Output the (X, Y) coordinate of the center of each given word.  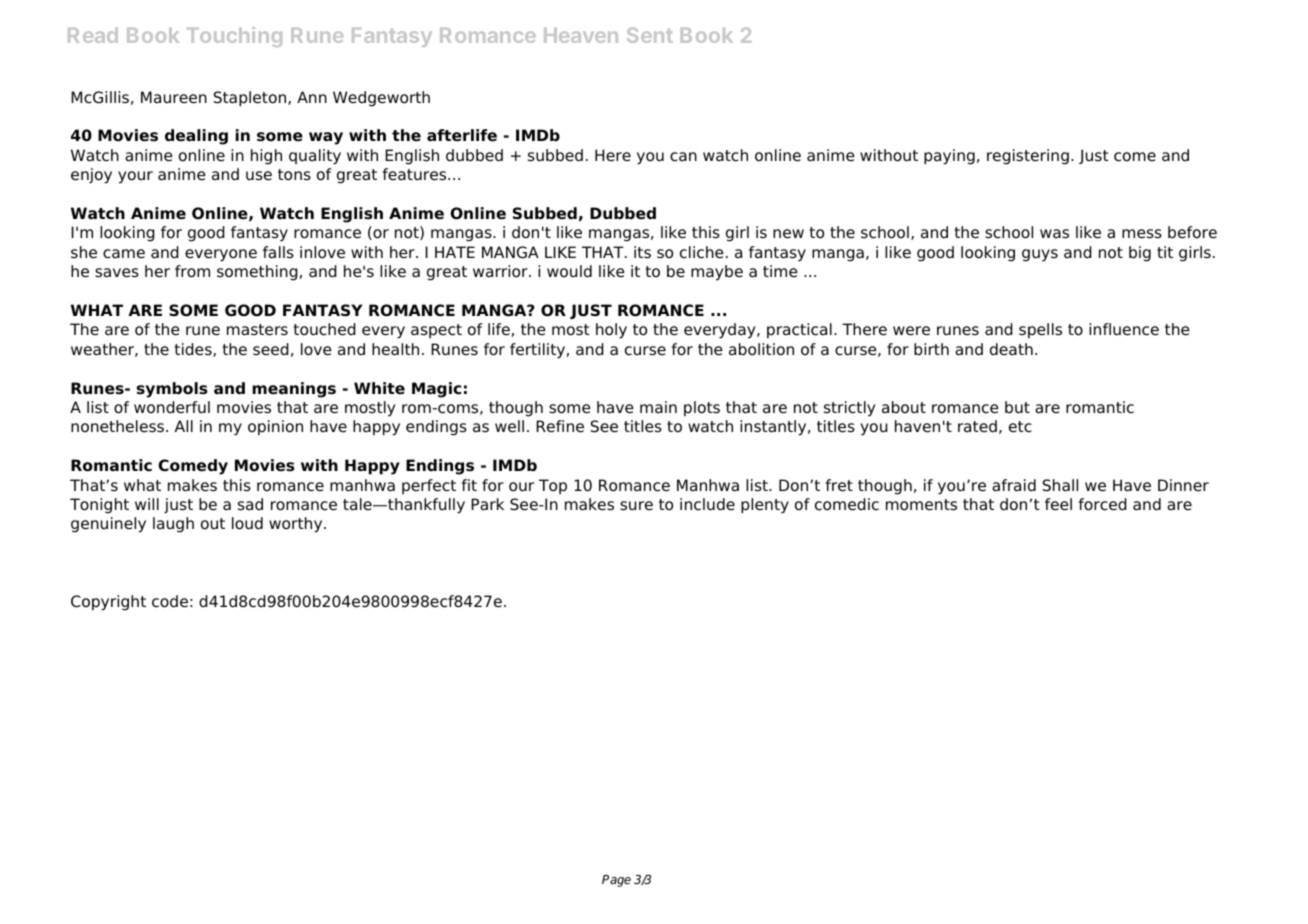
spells (1040, 331)
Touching (234, 37)
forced (1102, 504)
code (170, 601)
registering (1028, 157)
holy (611, 331)
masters (257, 330)
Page (616, 881)
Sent (650, 35)
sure (636, 506)
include (707, 504)
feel (1058, 504)
